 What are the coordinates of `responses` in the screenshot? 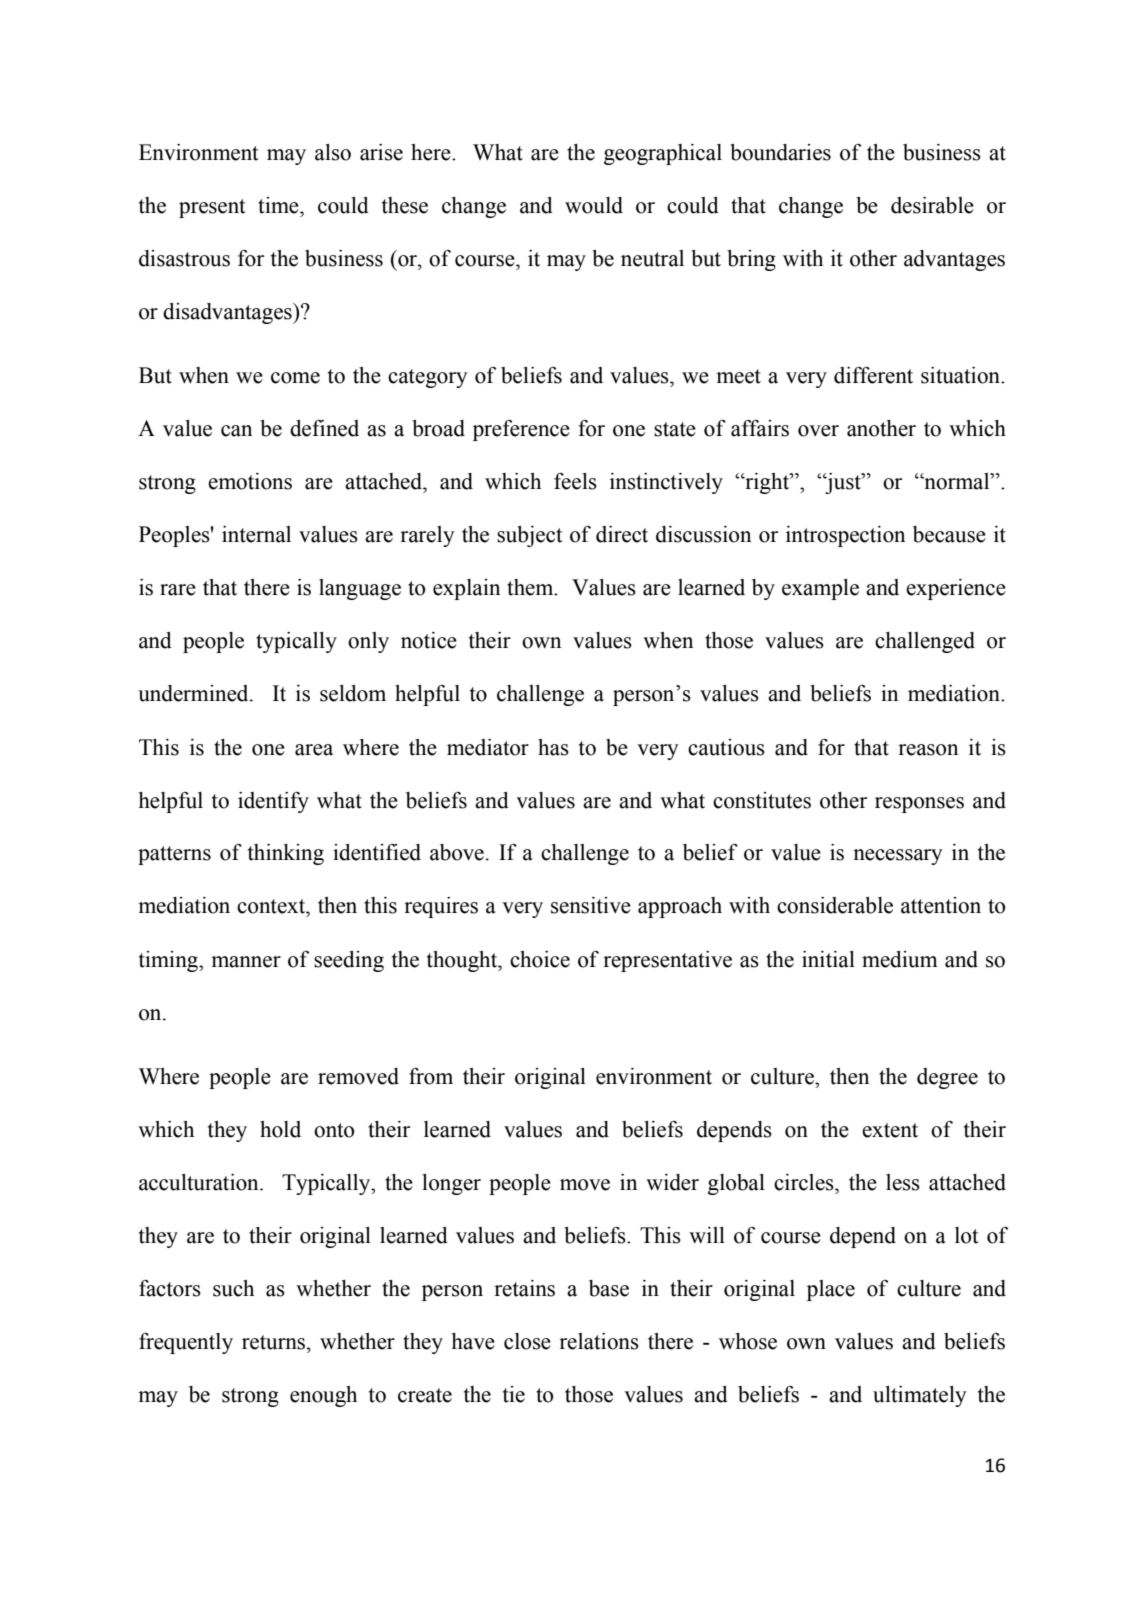 It's located at (919, 805).
